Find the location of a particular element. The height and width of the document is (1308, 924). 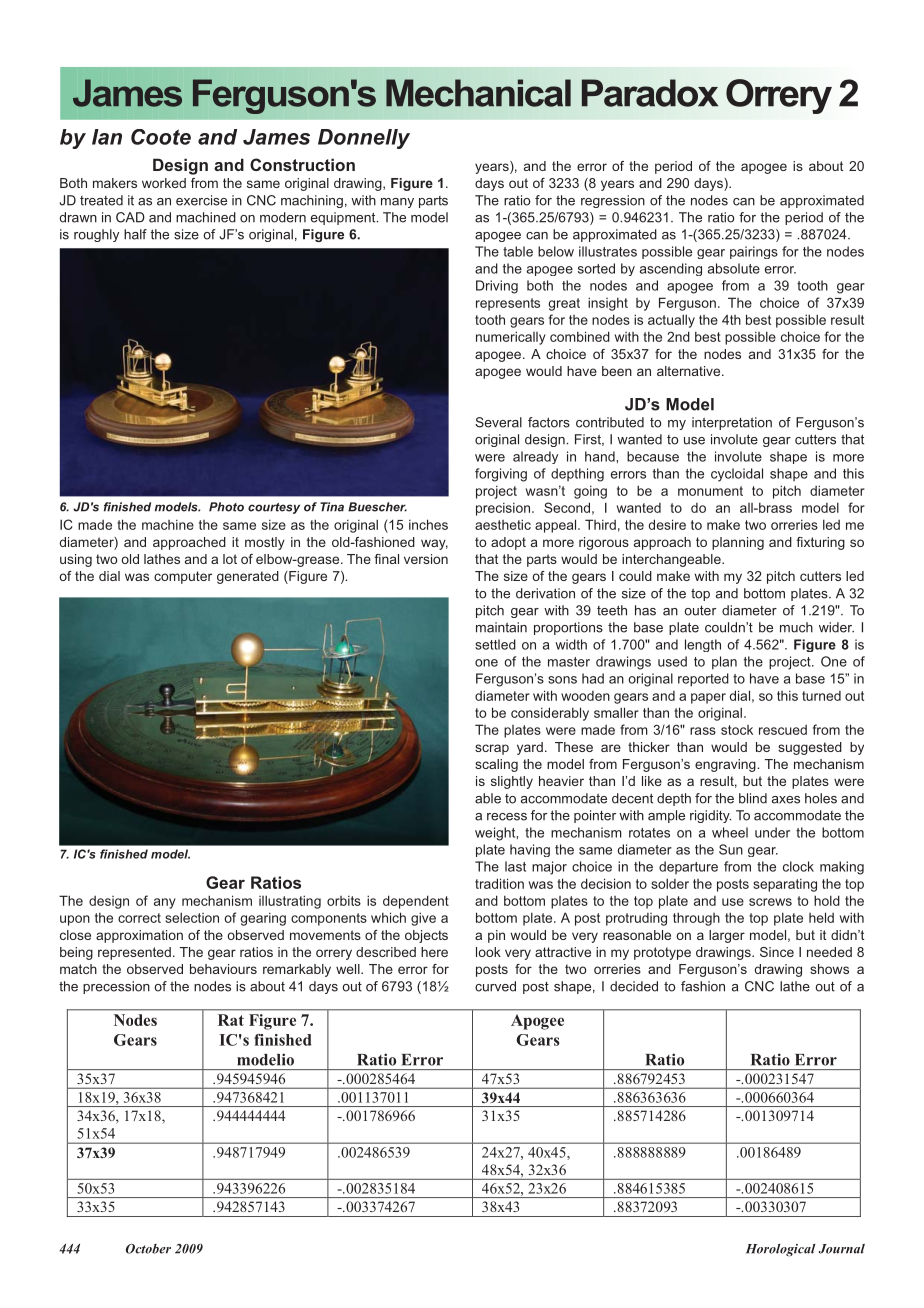

computer is located at coordinates (183, 577).
